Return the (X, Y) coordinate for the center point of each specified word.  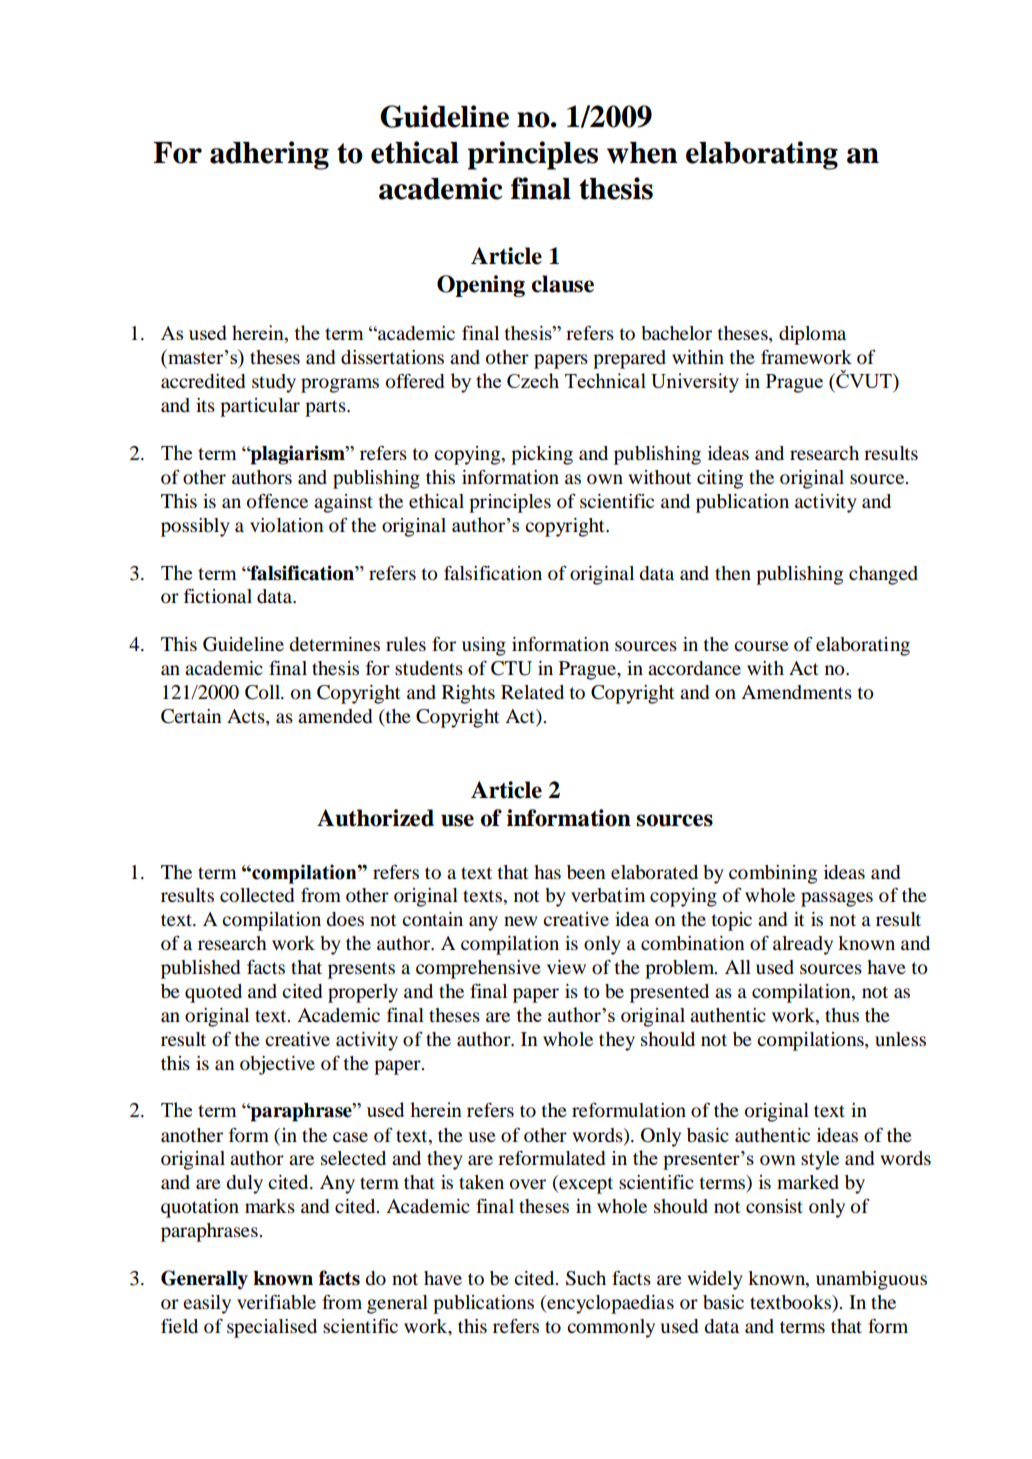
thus (842, 1015)
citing (720, 479)
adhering (269, 155)
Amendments (796, 692)
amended (335, 716)
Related (532, 692)
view (566, 967)
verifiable (276, 1302)
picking (542, 455)
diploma (812, 335)
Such (586, 1278)
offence (277, 501)
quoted (213, 993)
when (642, 153)
